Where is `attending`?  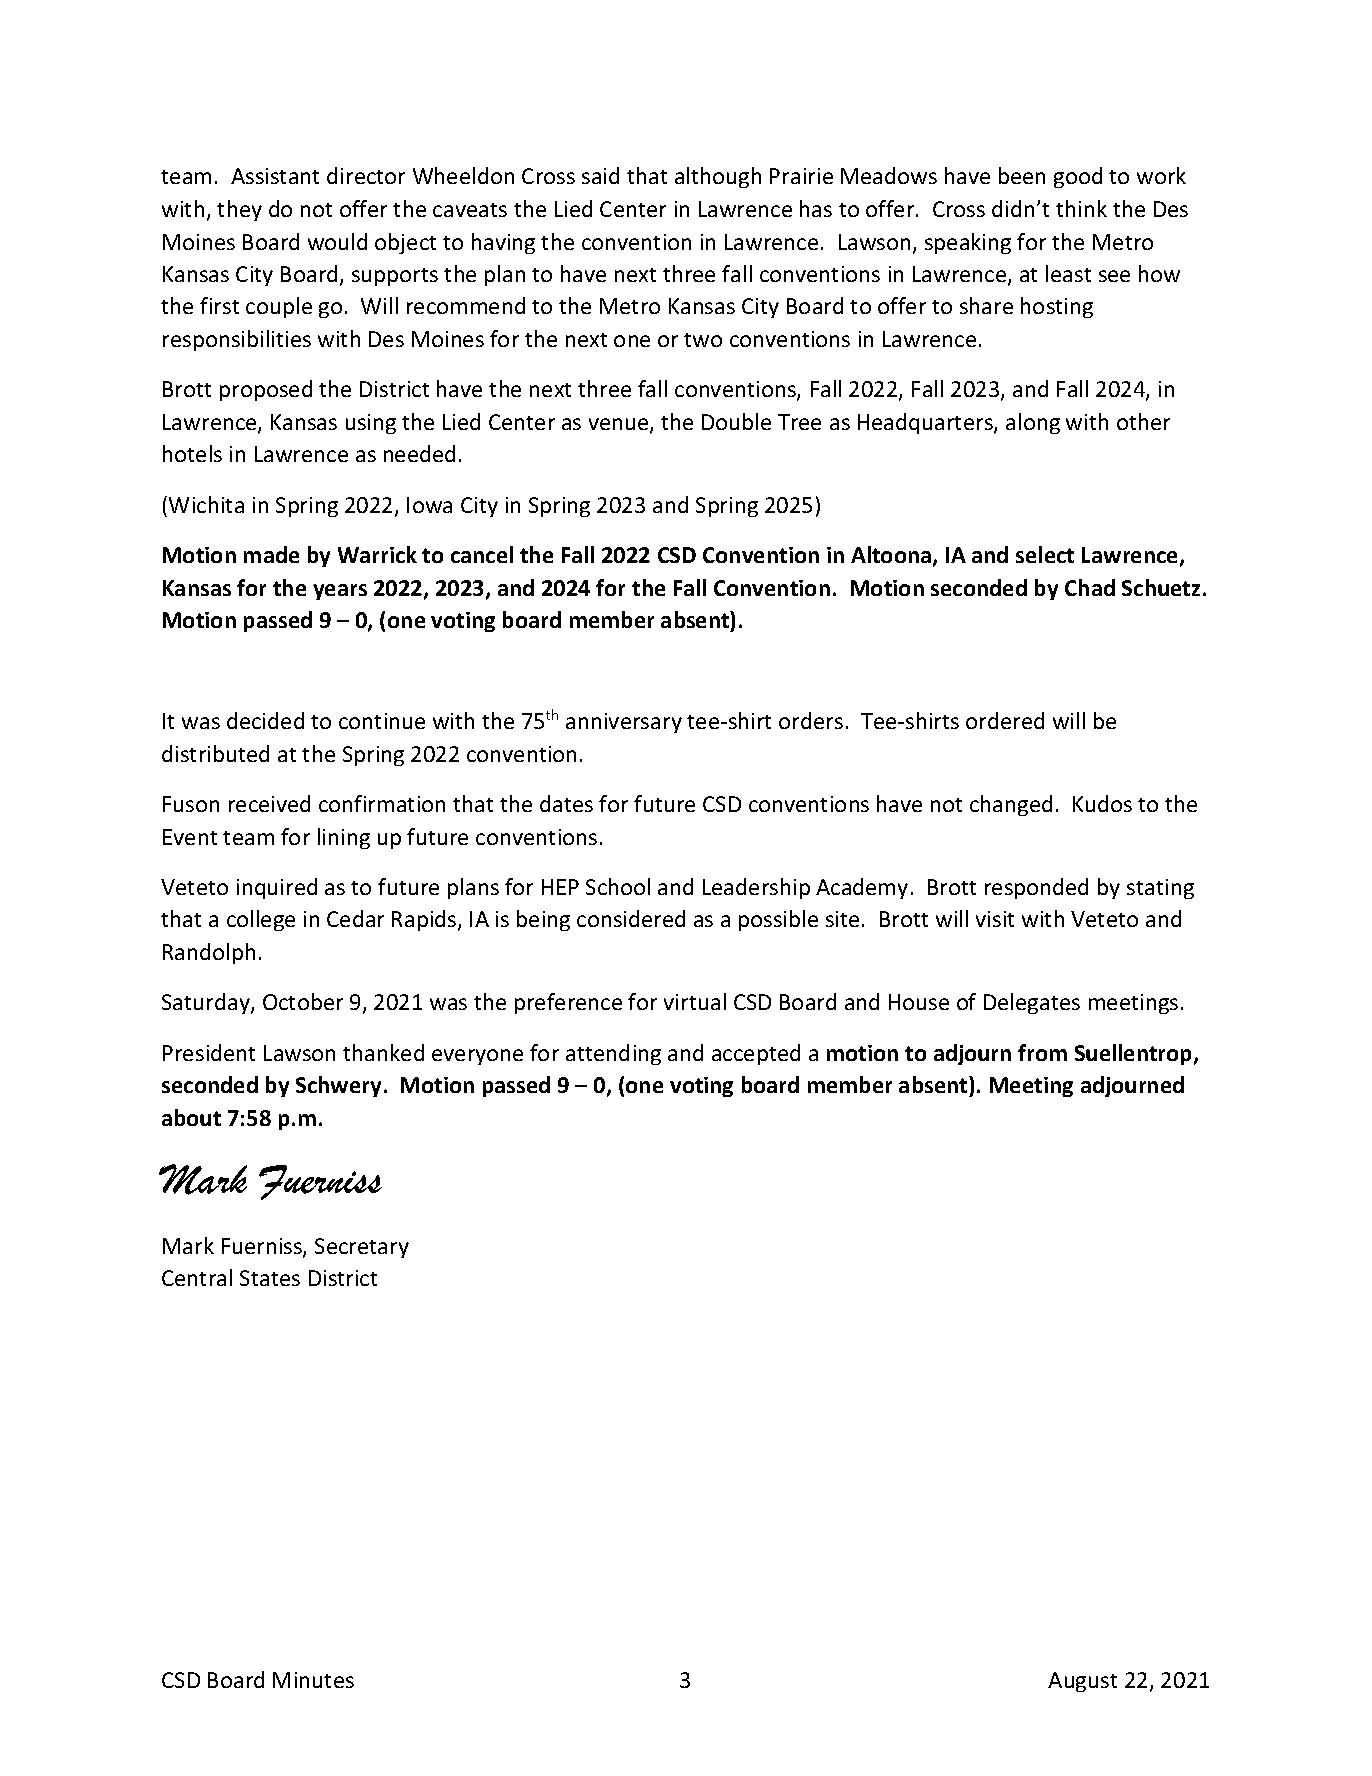 attending is located at coordinates (613, 1054).
